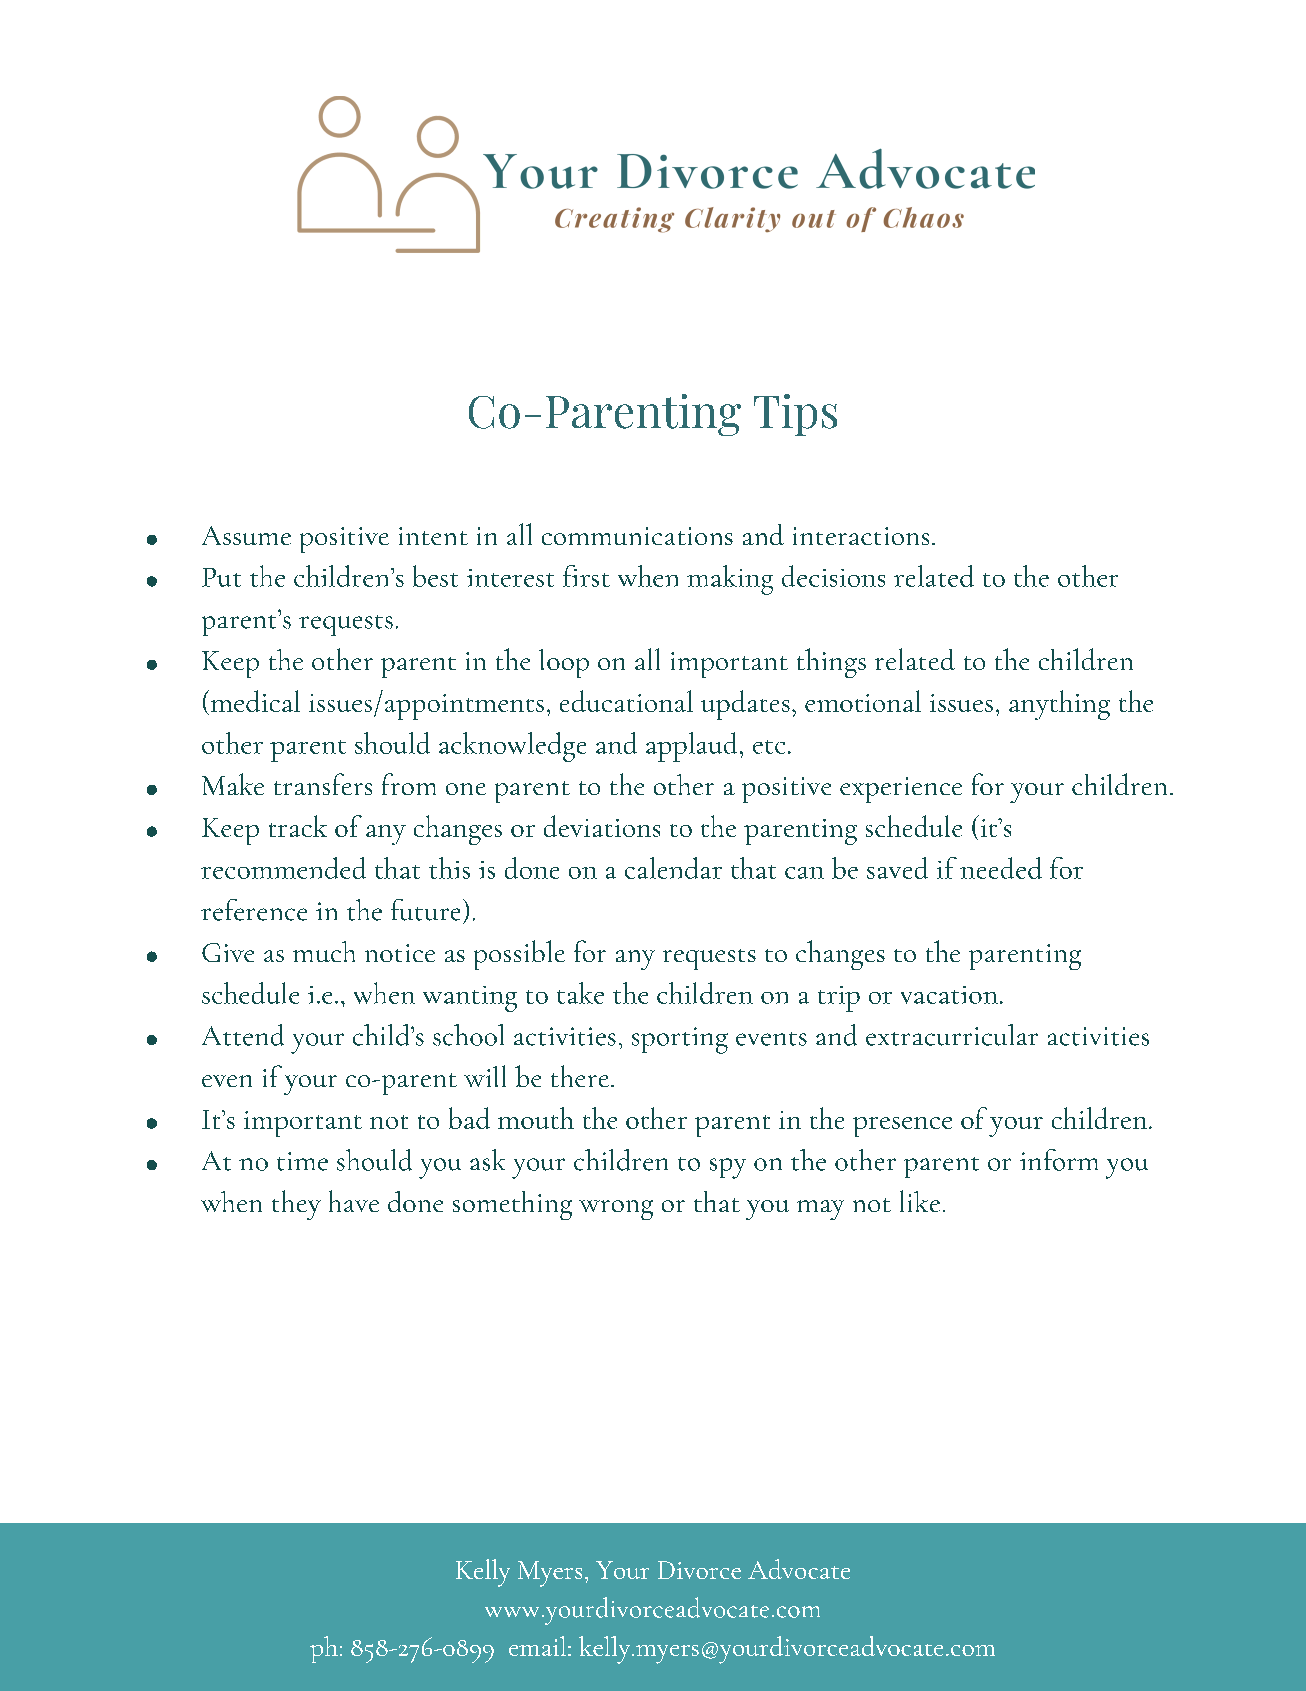 This page has height=1691, width=1306. What do you see at coordinates (637, 536) in the page?
I see `communications` at bounding box center [637, 536].
